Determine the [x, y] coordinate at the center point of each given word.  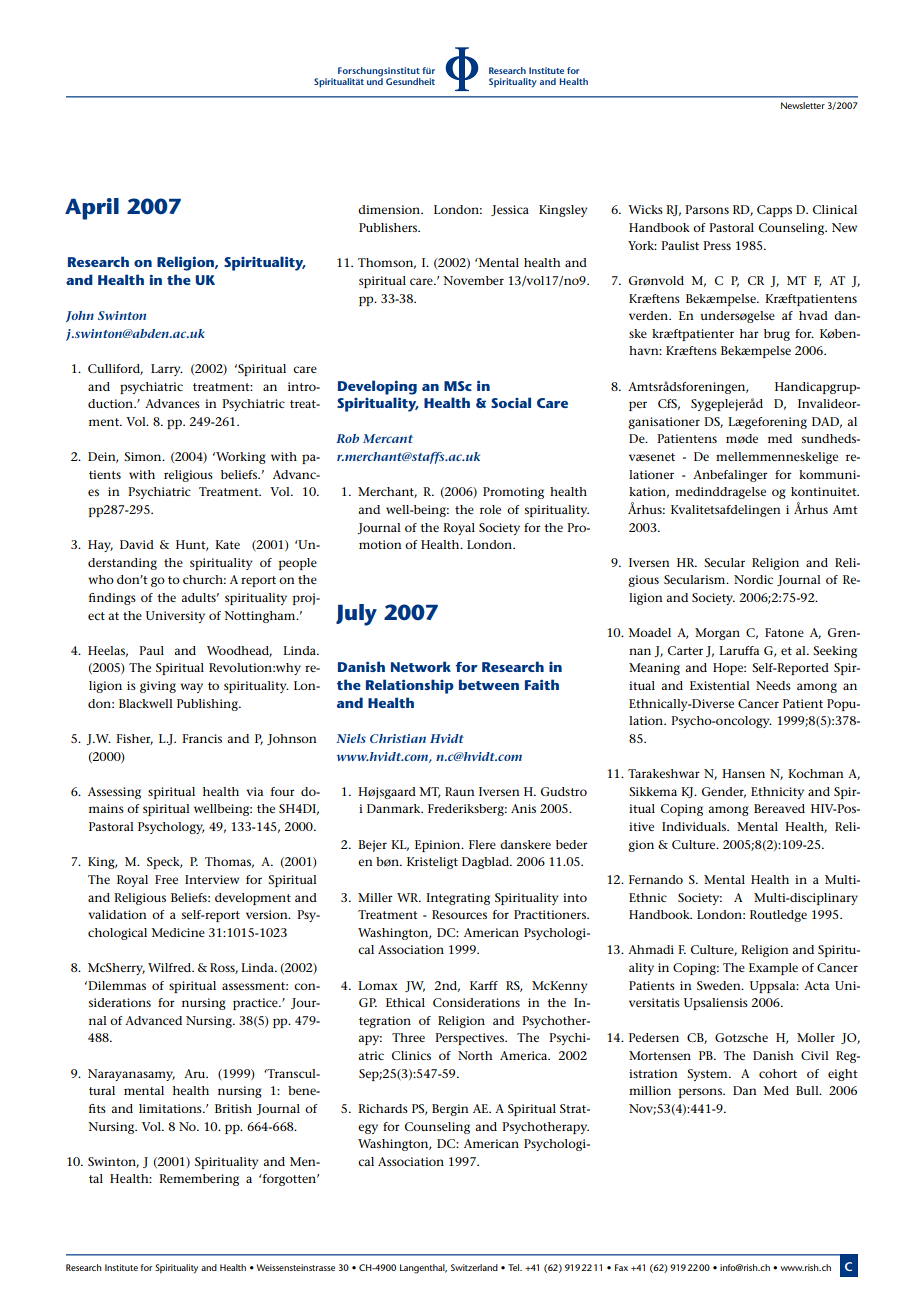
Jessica [510, 210]
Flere [482, 844]
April [92, 209]
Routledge [778, 916]
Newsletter [803, 105]
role [490, 509]
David [137, 544]
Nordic [753, 579]
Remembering [199, 1180]
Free [166, 879]
